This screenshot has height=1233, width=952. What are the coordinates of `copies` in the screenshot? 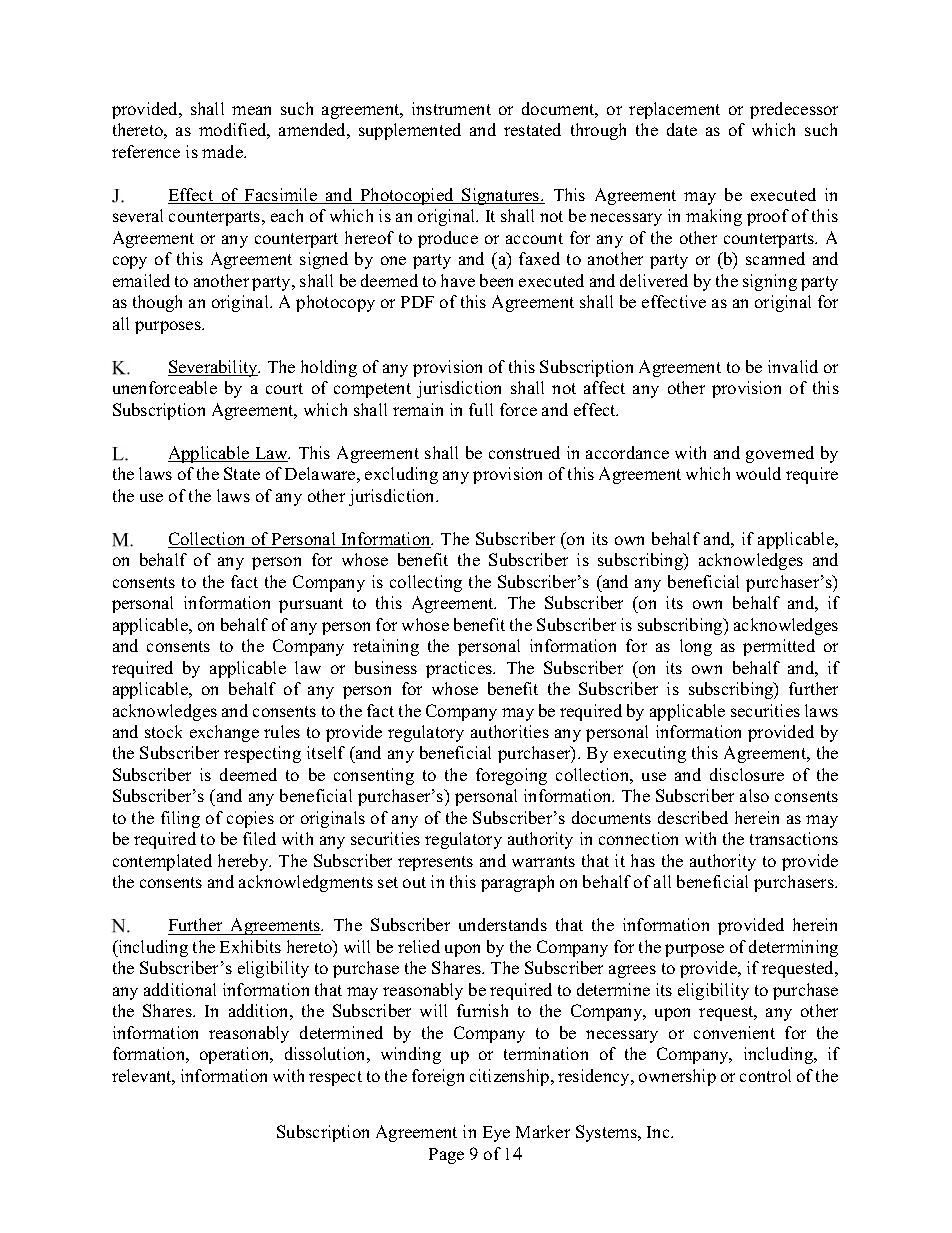 It's located at (250, 819).
